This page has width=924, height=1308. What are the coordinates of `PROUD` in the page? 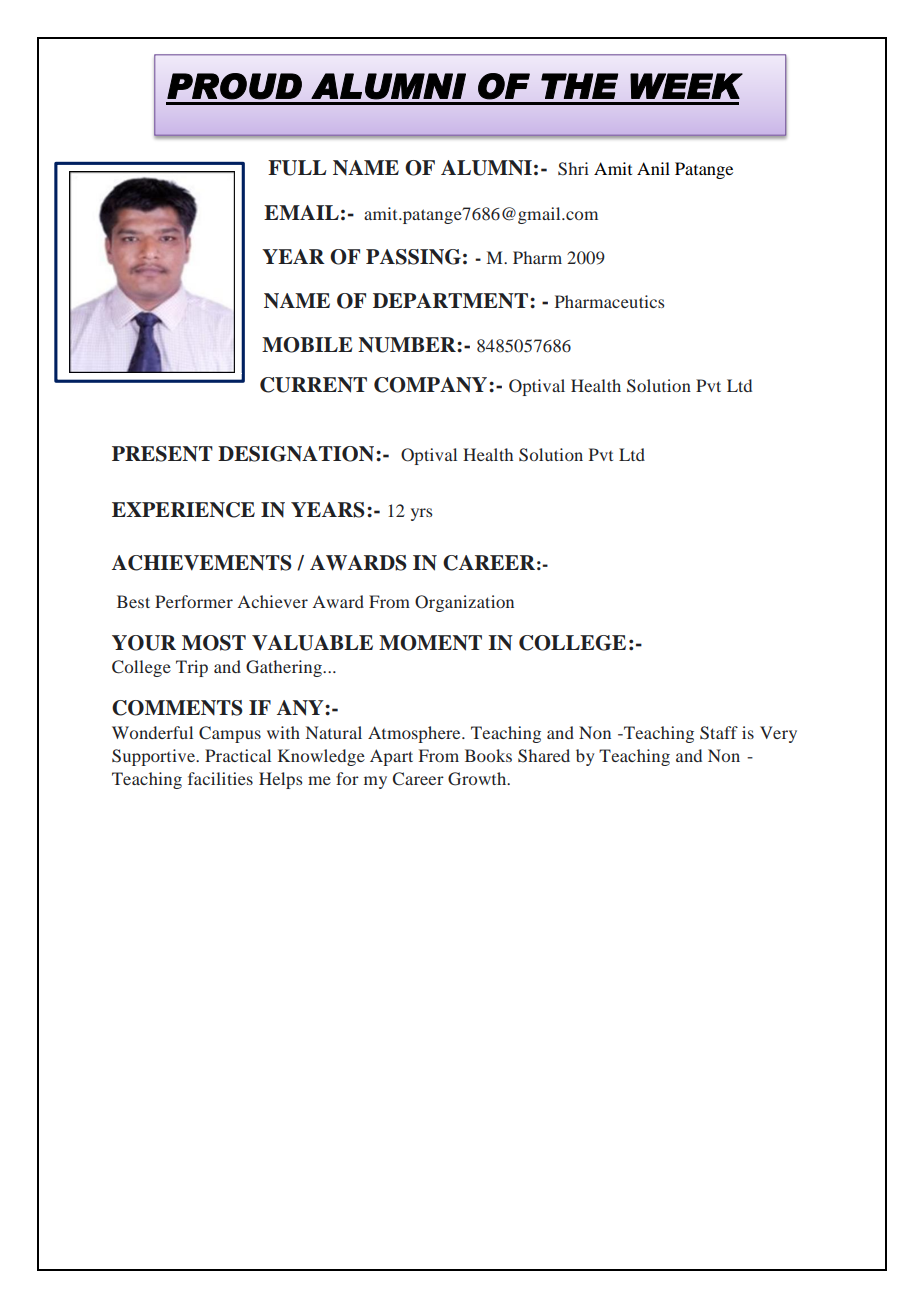 It's located at (234, 86).
